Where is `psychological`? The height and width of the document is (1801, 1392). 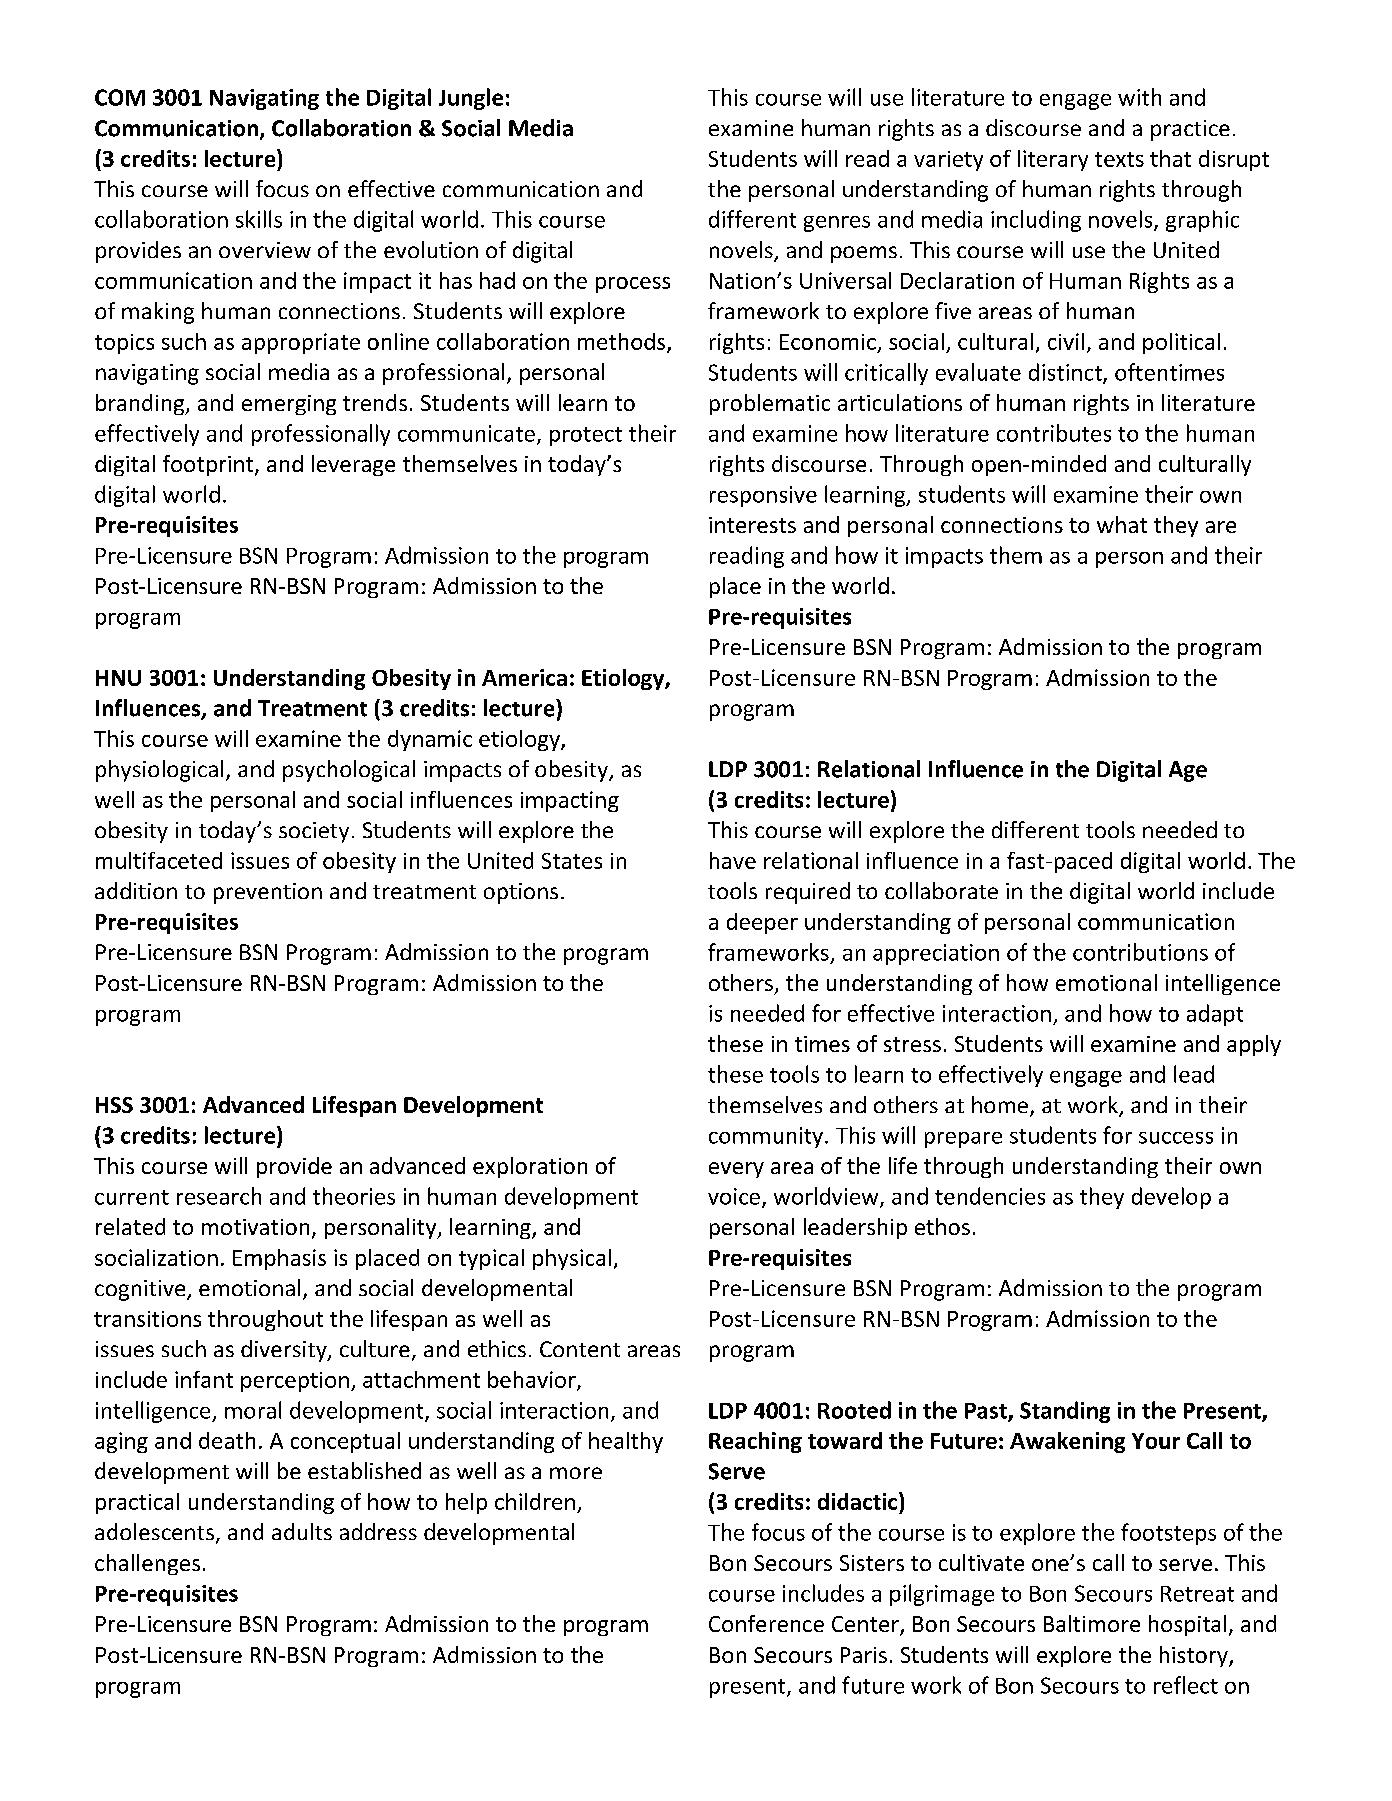 psychological is located at coordinates (349, 771).
